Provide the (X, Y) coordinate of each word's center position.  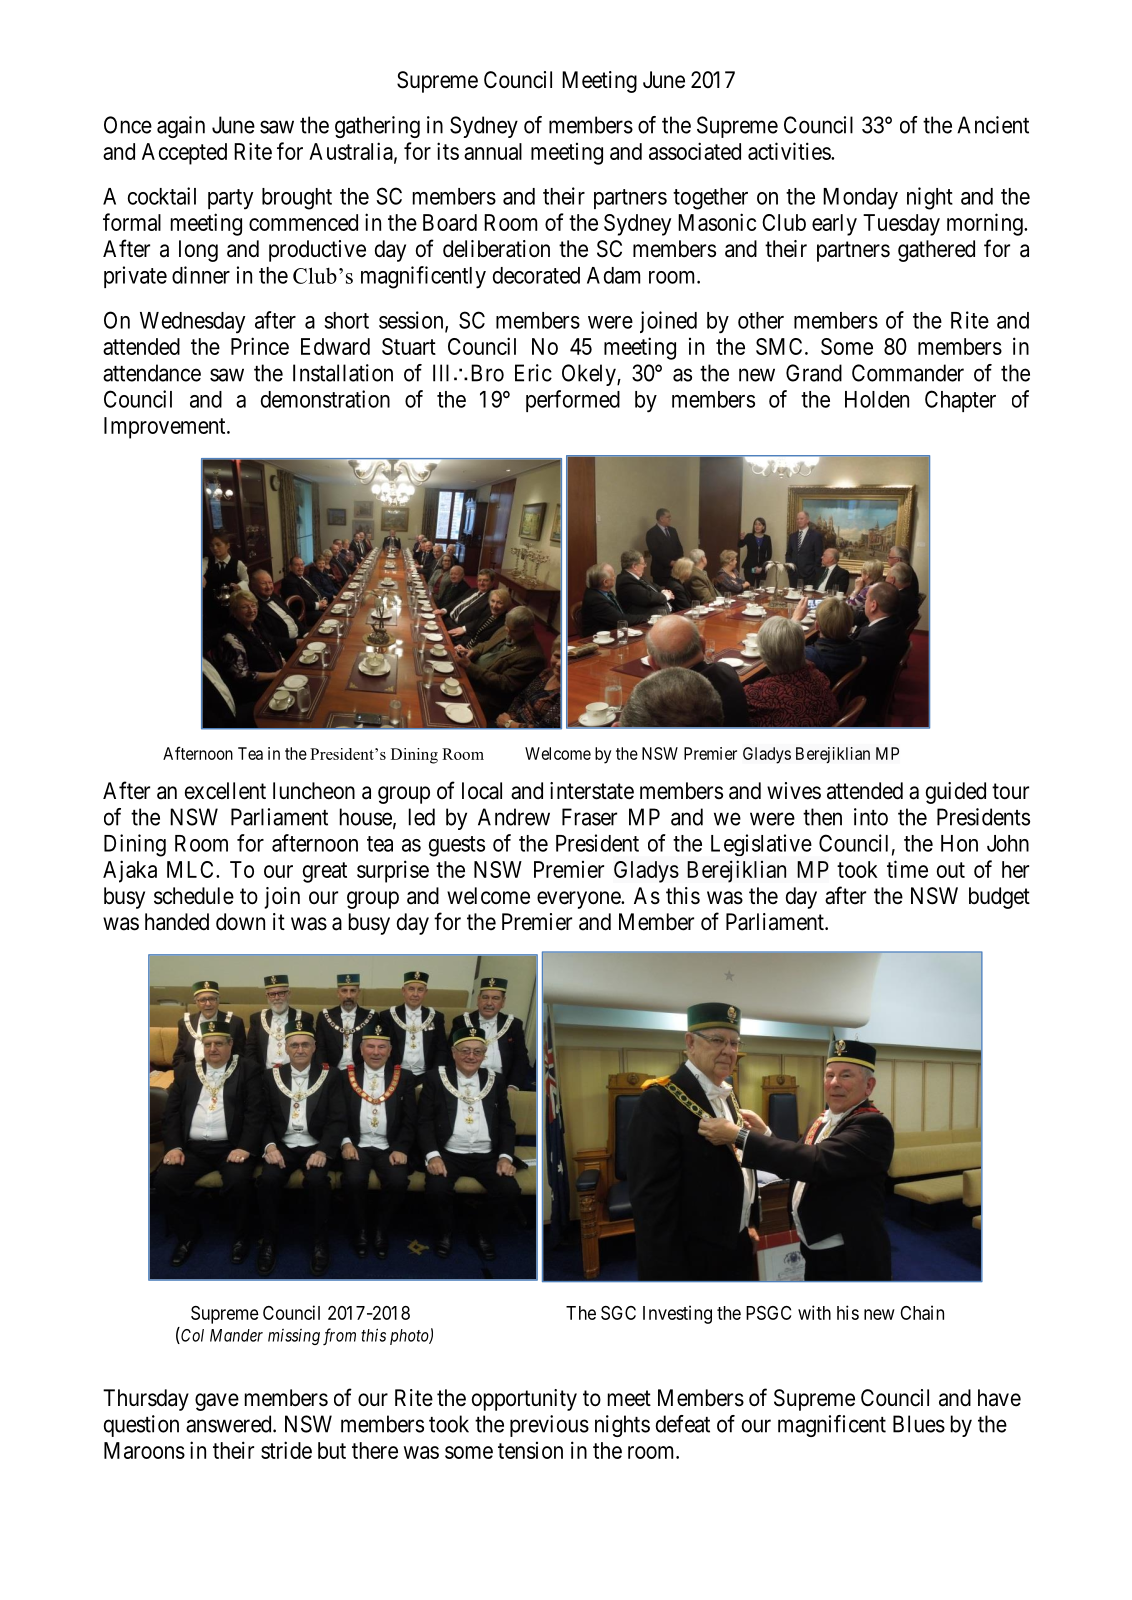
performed (573, 401)
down (240, 922)
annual (493, 151)
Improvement (166, 428)
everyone (579, 900)
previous (549, 1426)
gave (217, 1402)
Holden (877, 399)
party (230, 199)
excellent (225, 791)
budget (999, 898)
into (871, 817)
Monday (860, 199)
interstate (592, 791)
